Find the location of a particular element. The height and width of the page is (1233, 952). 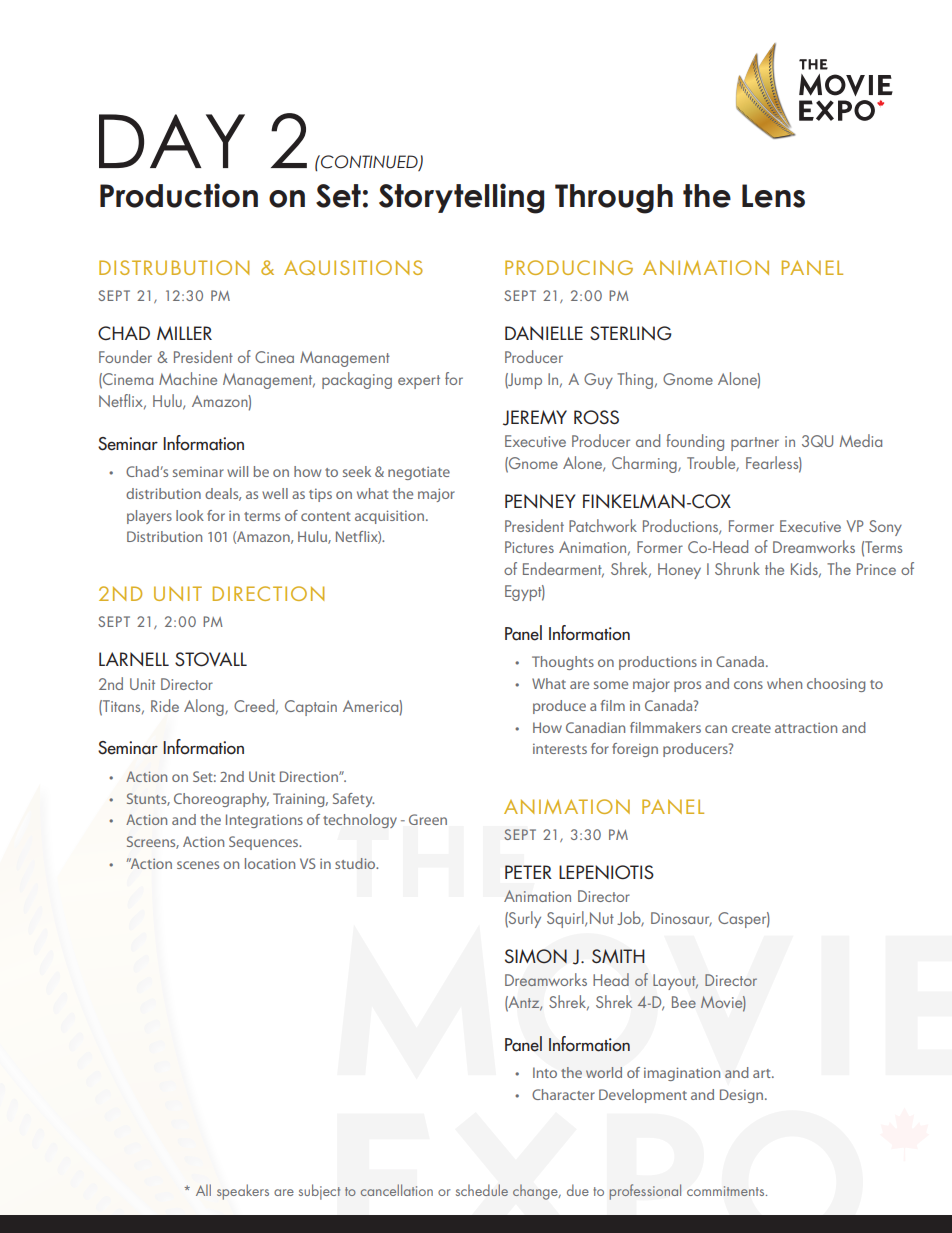

JEREMY is located at coordinates (535, 418).
